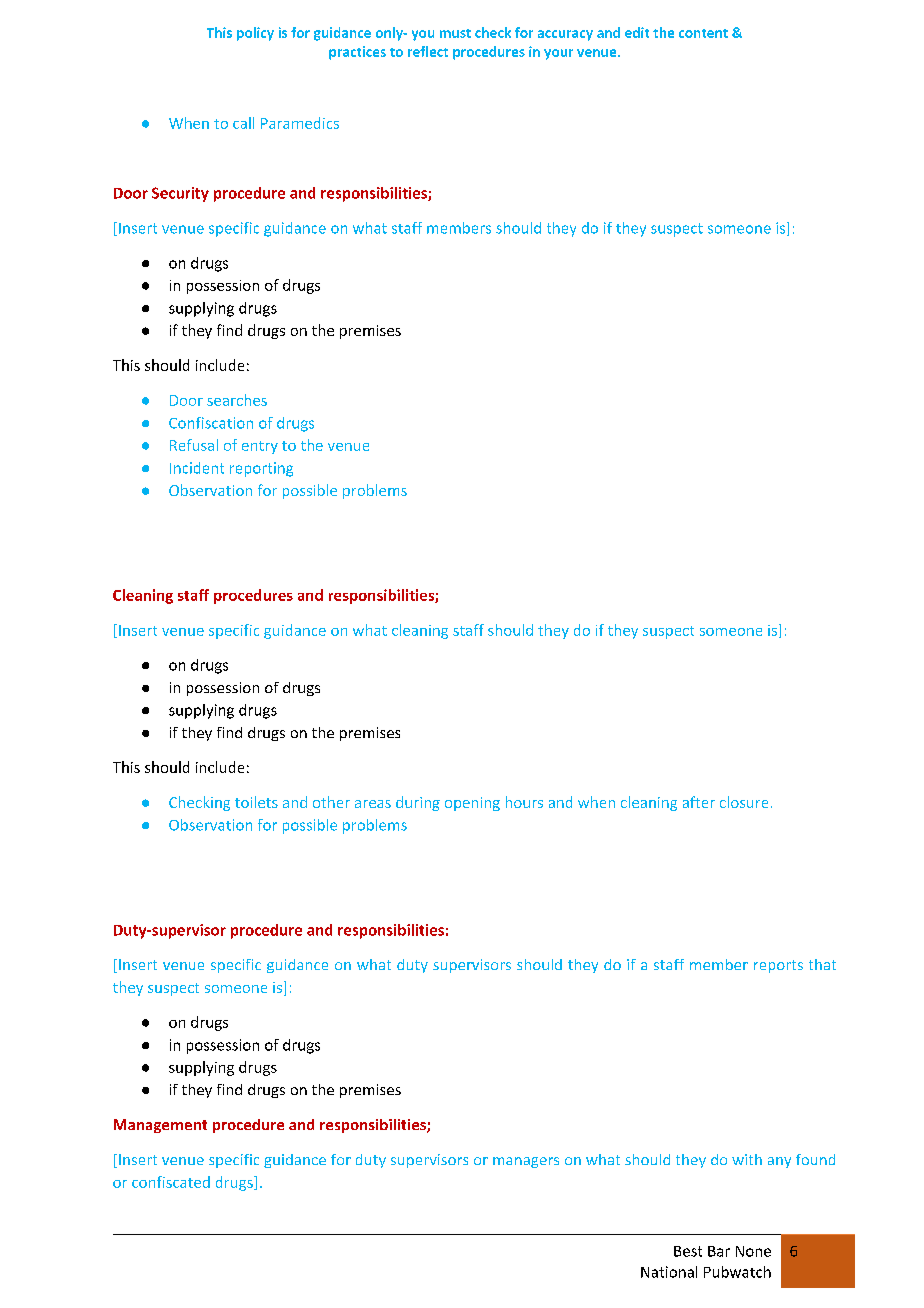 This screenshot has height=1308, width=924. I want to click on policy, so click(255, 34).
